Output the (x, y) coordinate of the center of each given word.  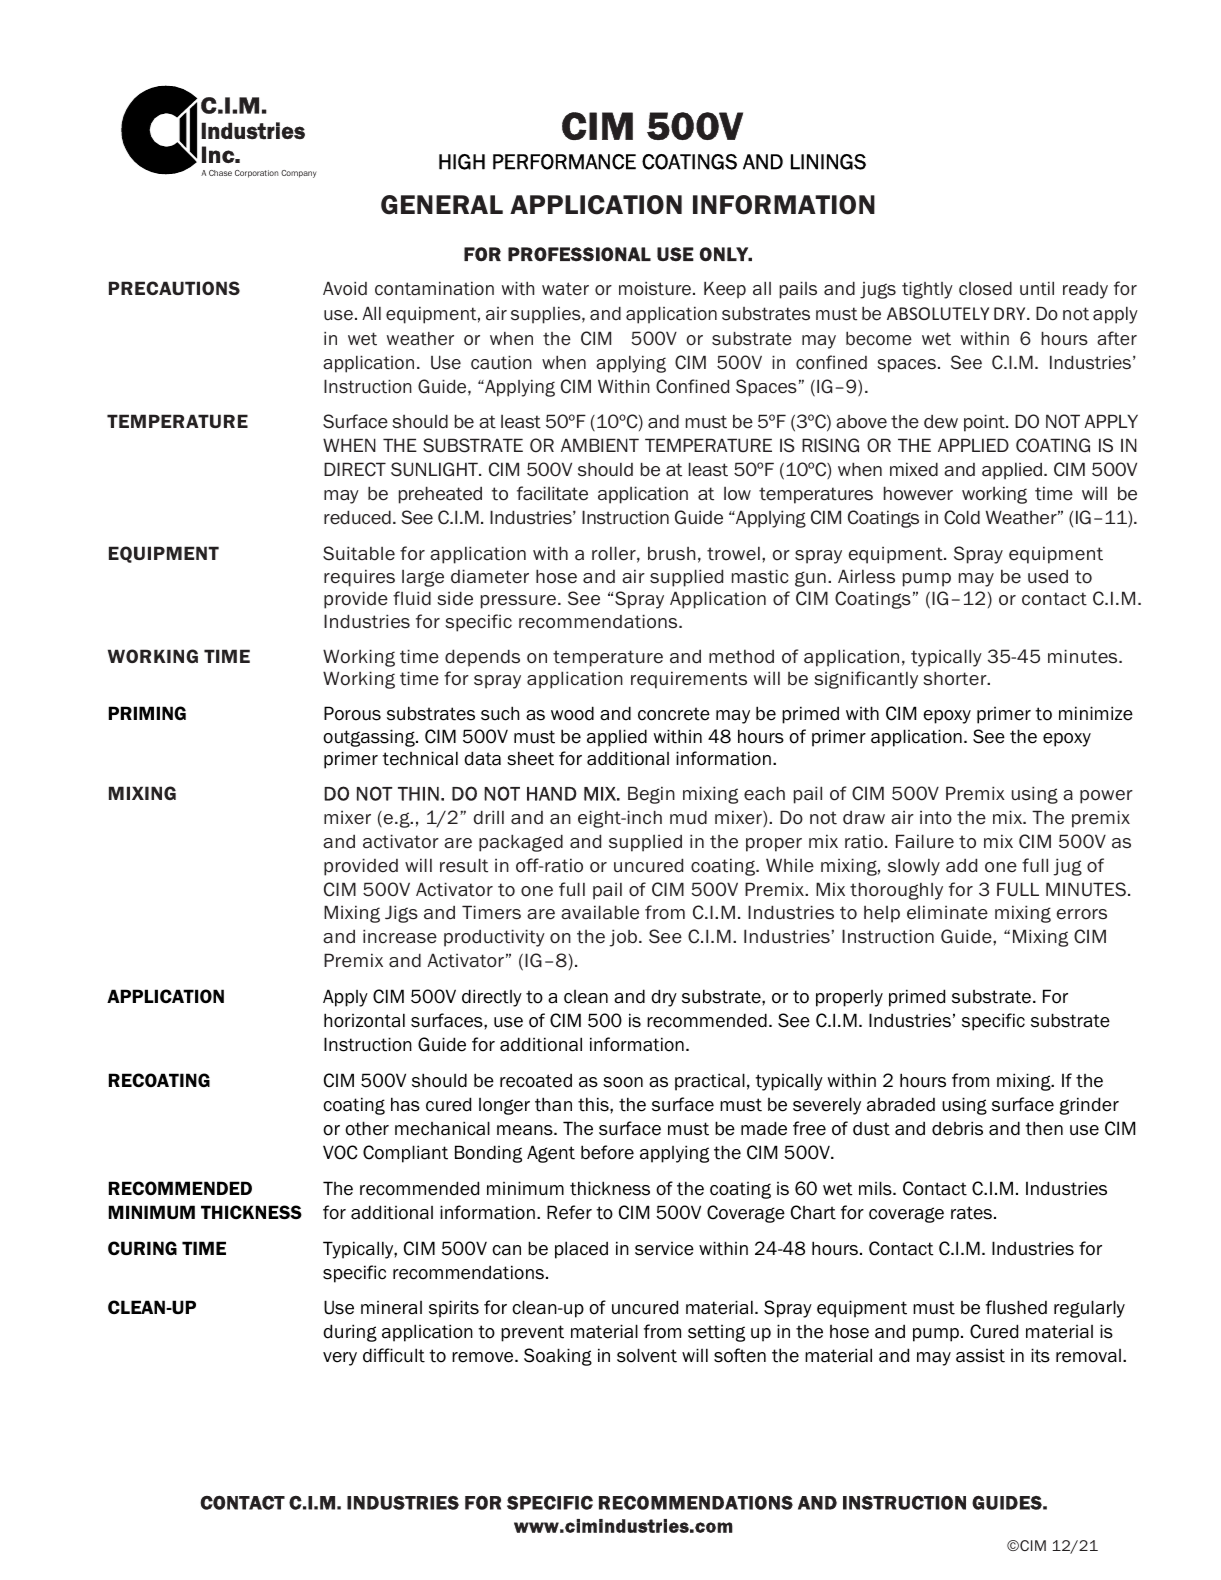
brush (672, 553)
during (350, 1333)
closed (985, 288)
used (1048, 576)
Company (298, 174)
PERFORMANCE (564, 162)
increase (400, 936)
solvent (647, 1355)
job (624, 938)
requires (359, 578)
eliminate (947, 912)
